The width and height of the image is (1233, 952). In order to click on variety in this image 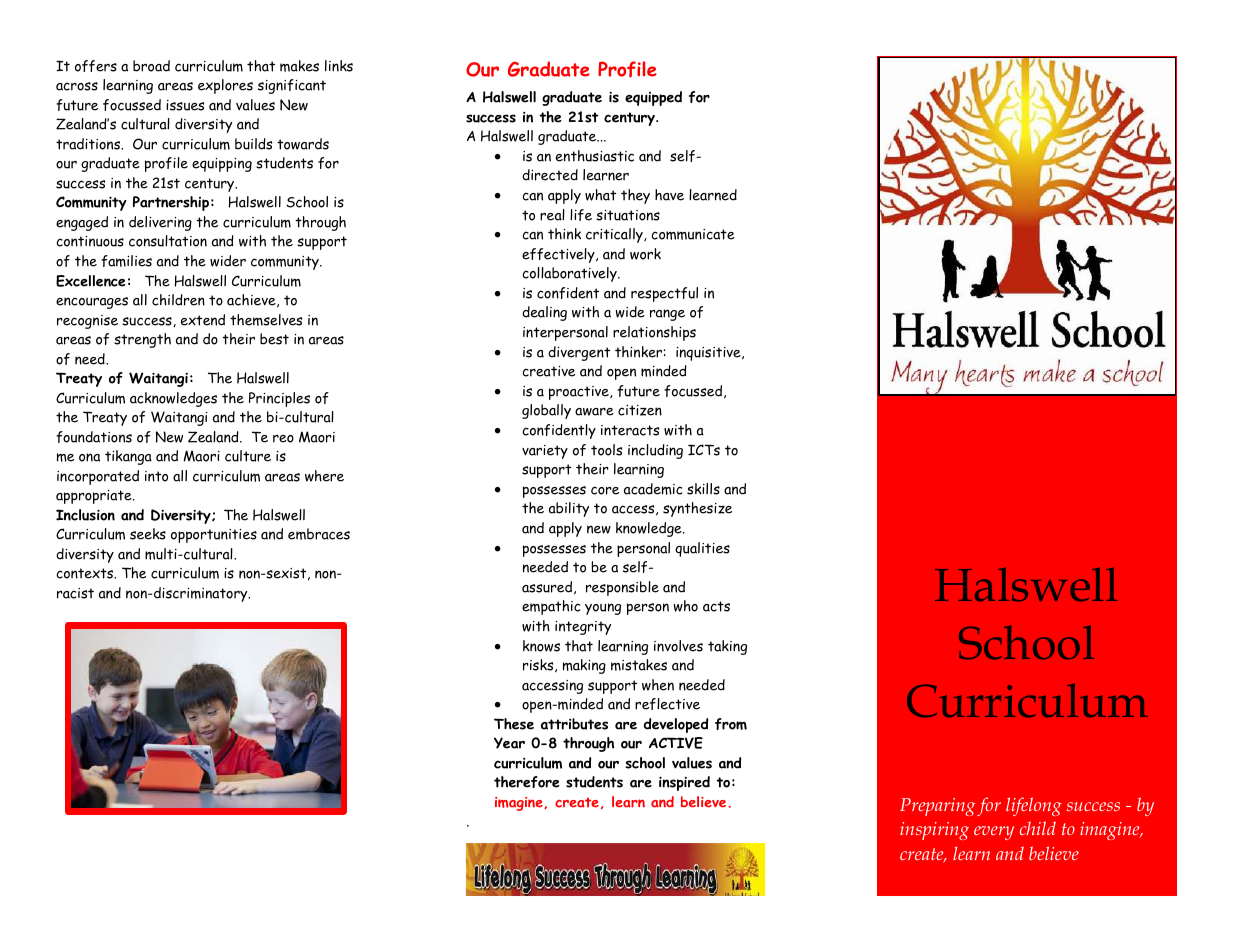, I will do `click(545, 452)`.
